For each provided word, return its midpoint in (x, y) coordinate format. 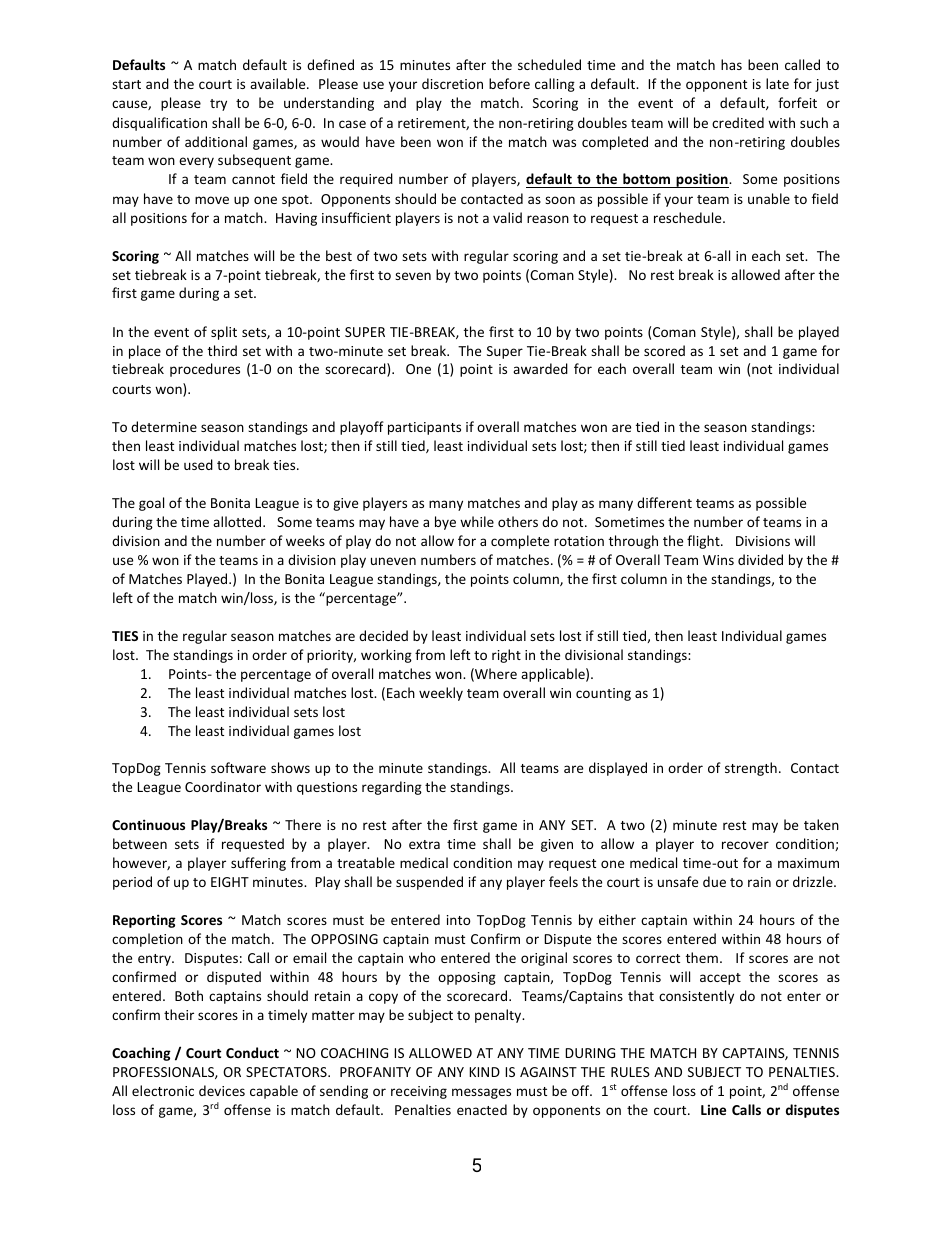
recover (745, 845)
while (477, 521)
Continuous (148, 824)
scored (664, 350)
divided (760, 559)
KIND (484, 1072)
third (222, 350)
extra (424, 844)
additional (216, 141)
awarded (540, 368)
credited (738, 122)
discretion (452, 83)
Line (713, 1109)
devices (222, 1090)
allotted (238, 521)
